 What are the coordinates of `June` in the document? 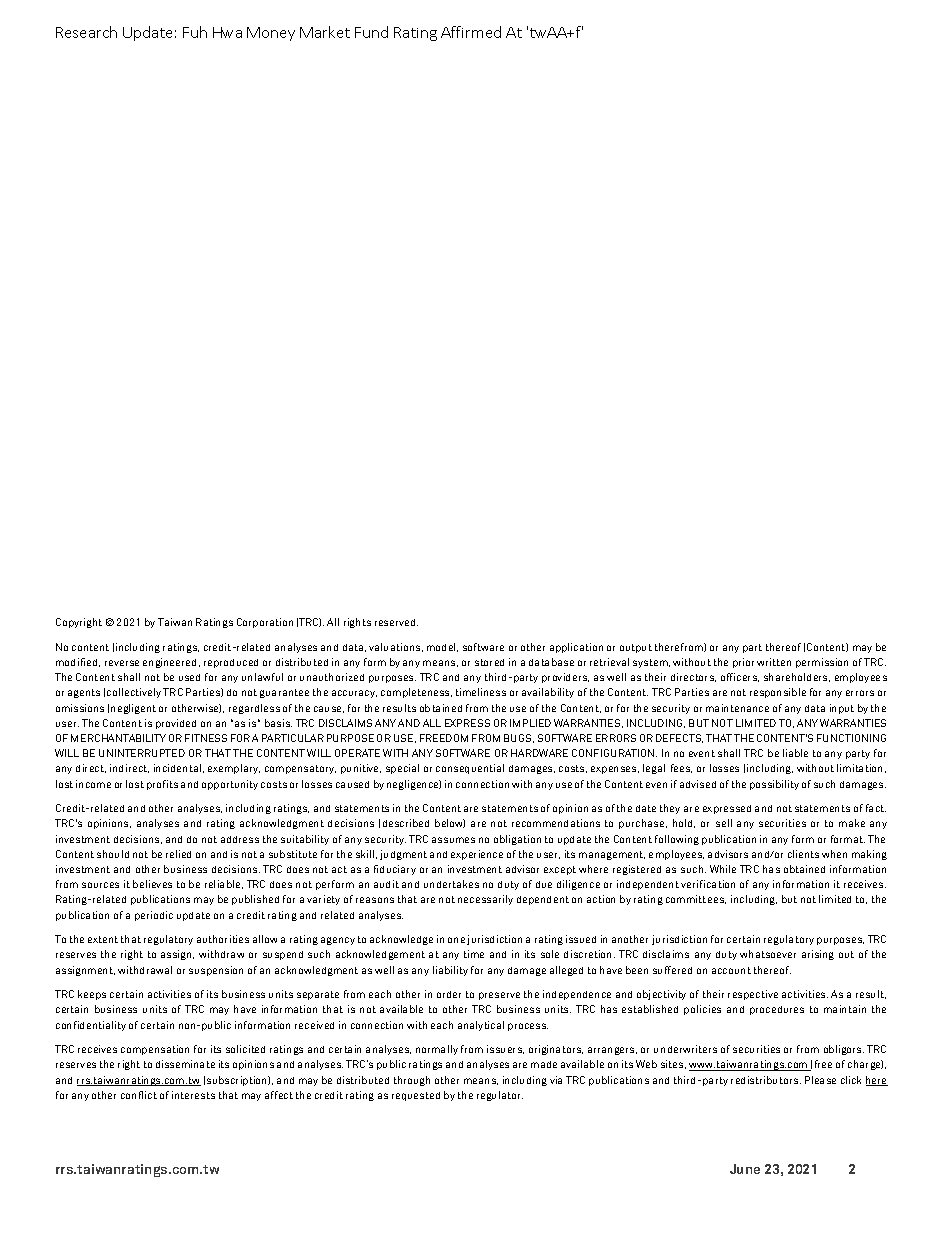 It's located at (745, 1169).
